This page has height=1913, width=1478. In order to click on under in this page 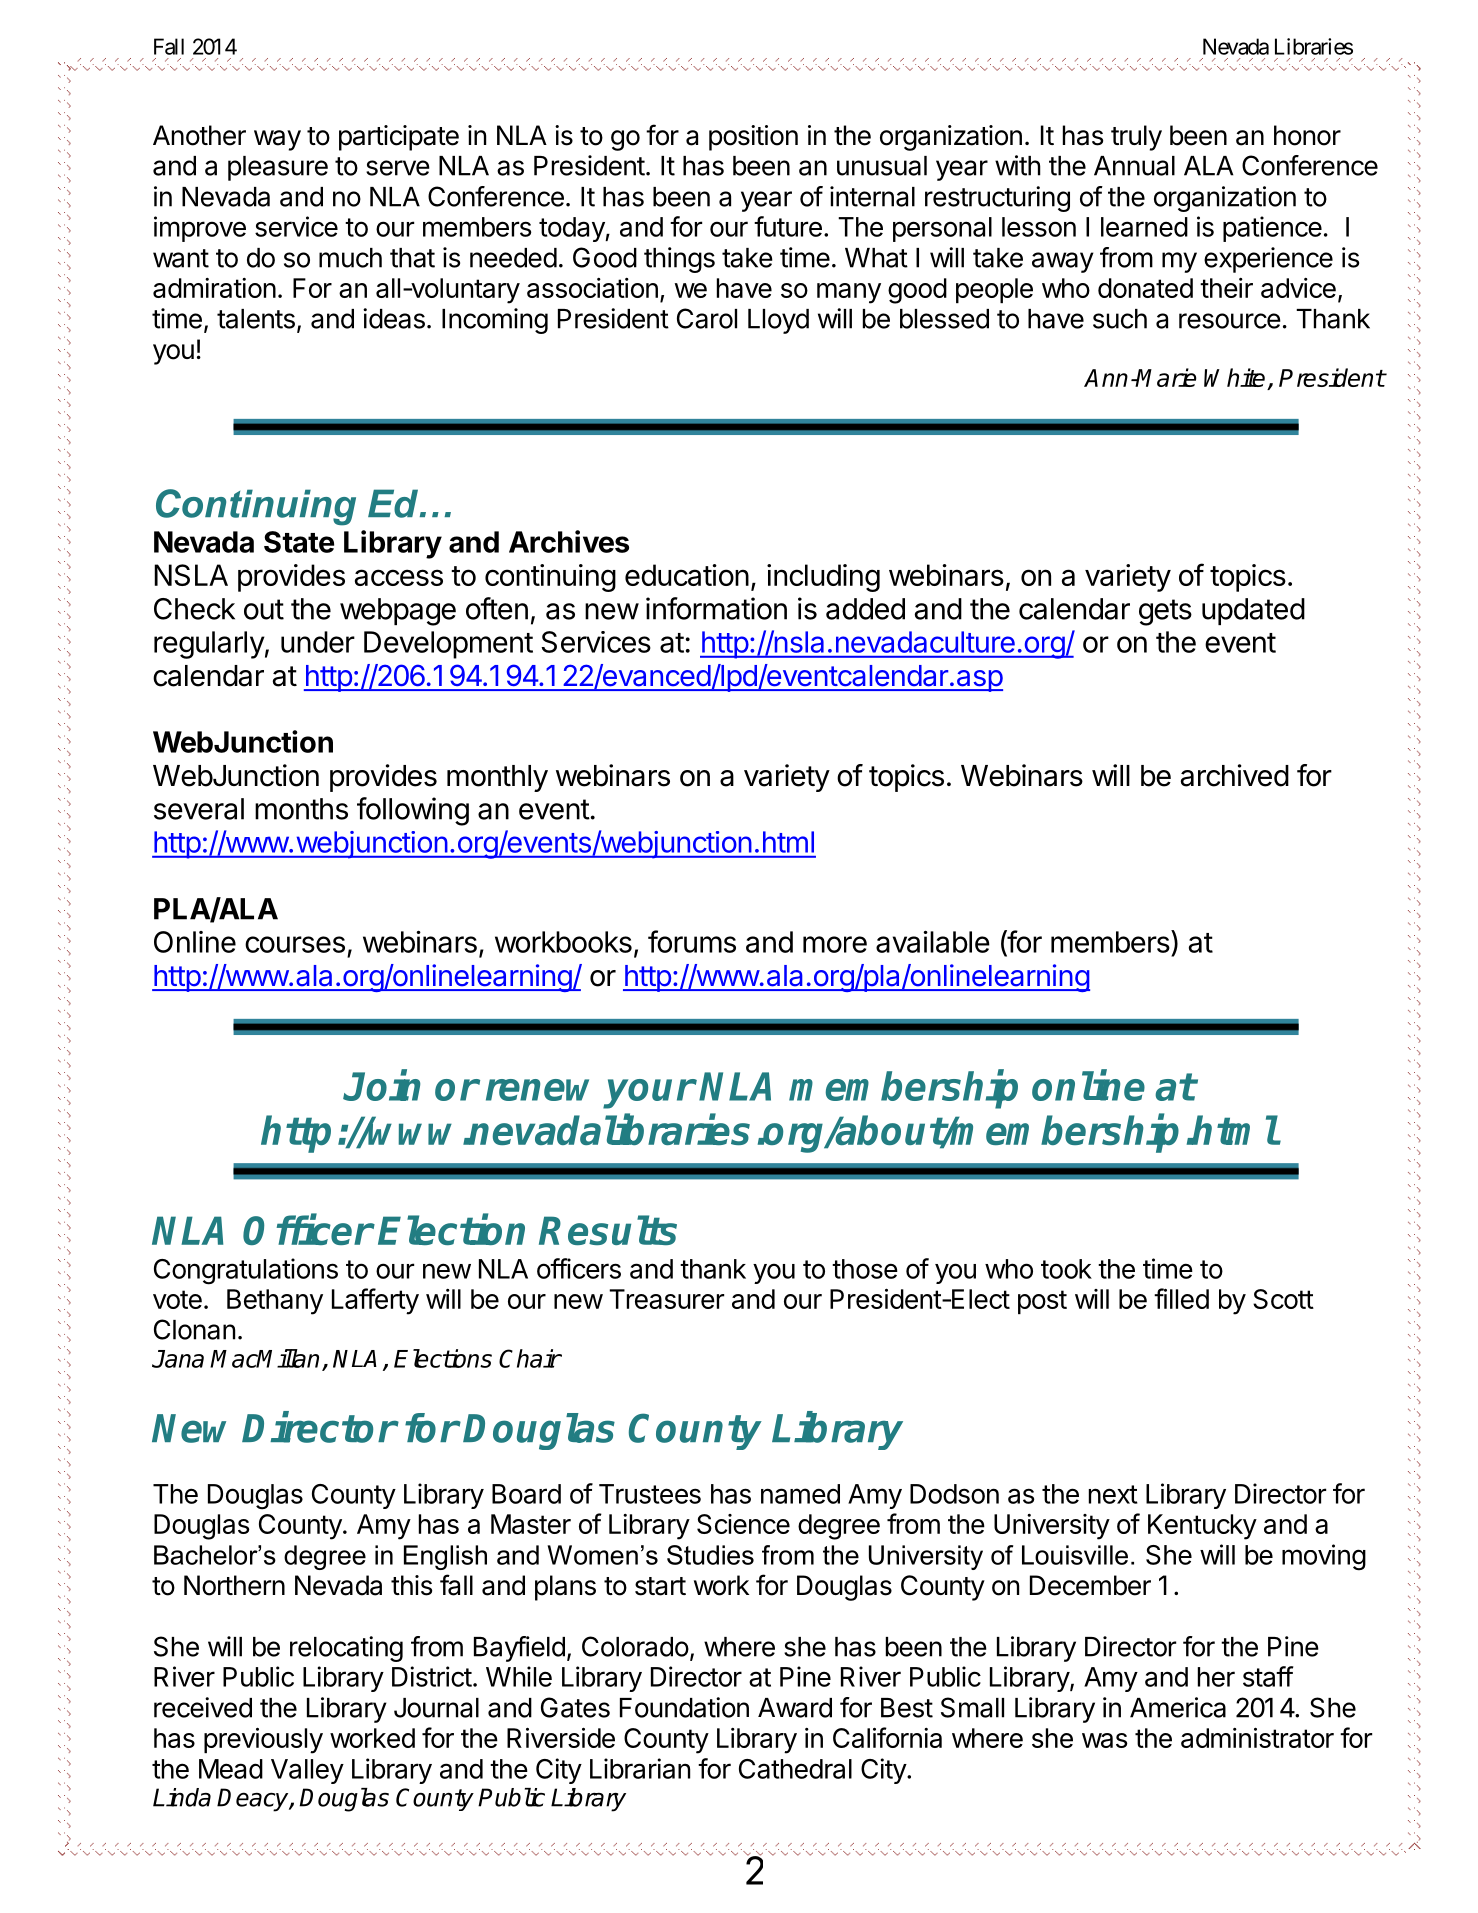, I will do `click(318, 642)`.
